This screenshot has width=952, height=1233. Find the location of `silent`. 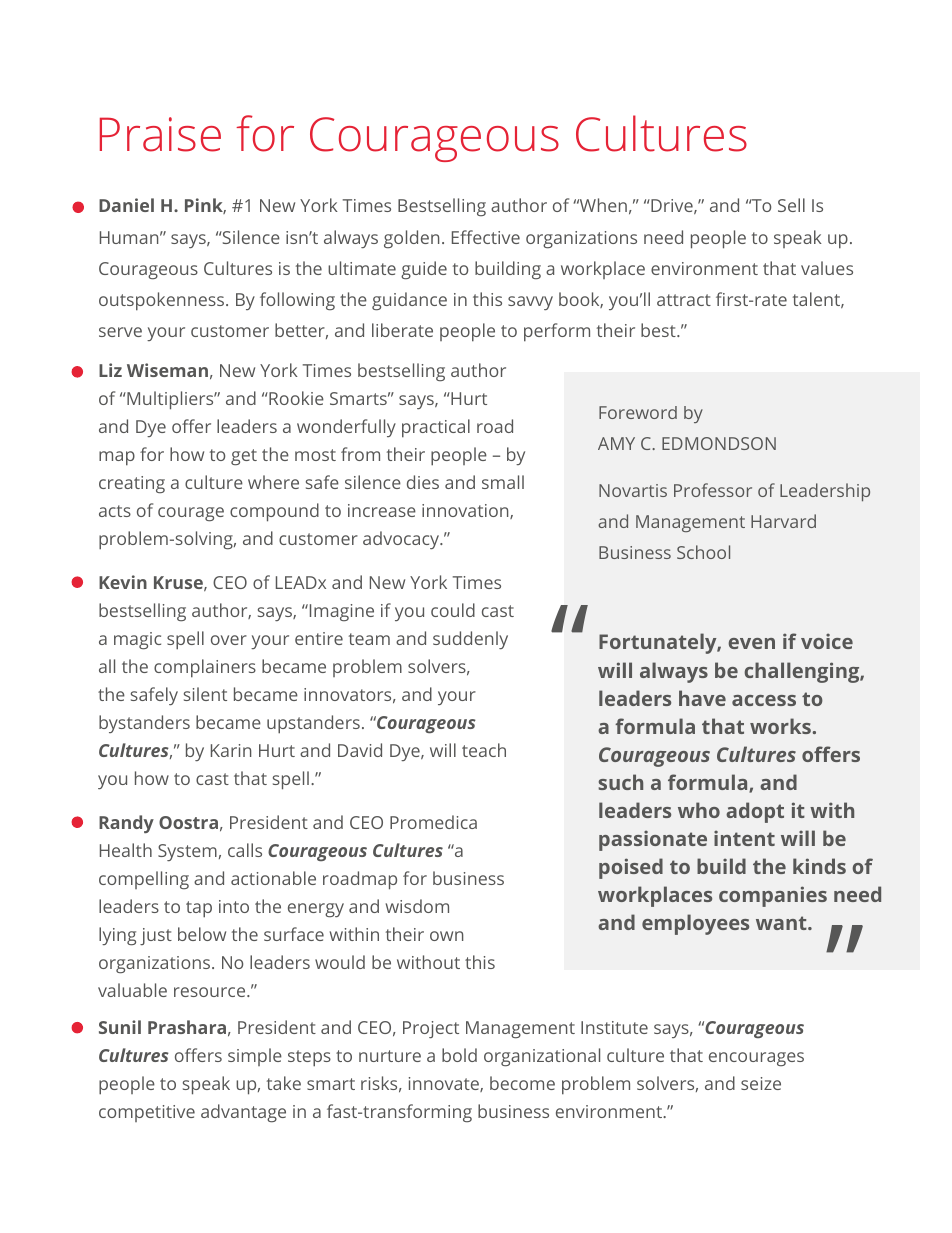

silent is located at coordinates (205, 694).
